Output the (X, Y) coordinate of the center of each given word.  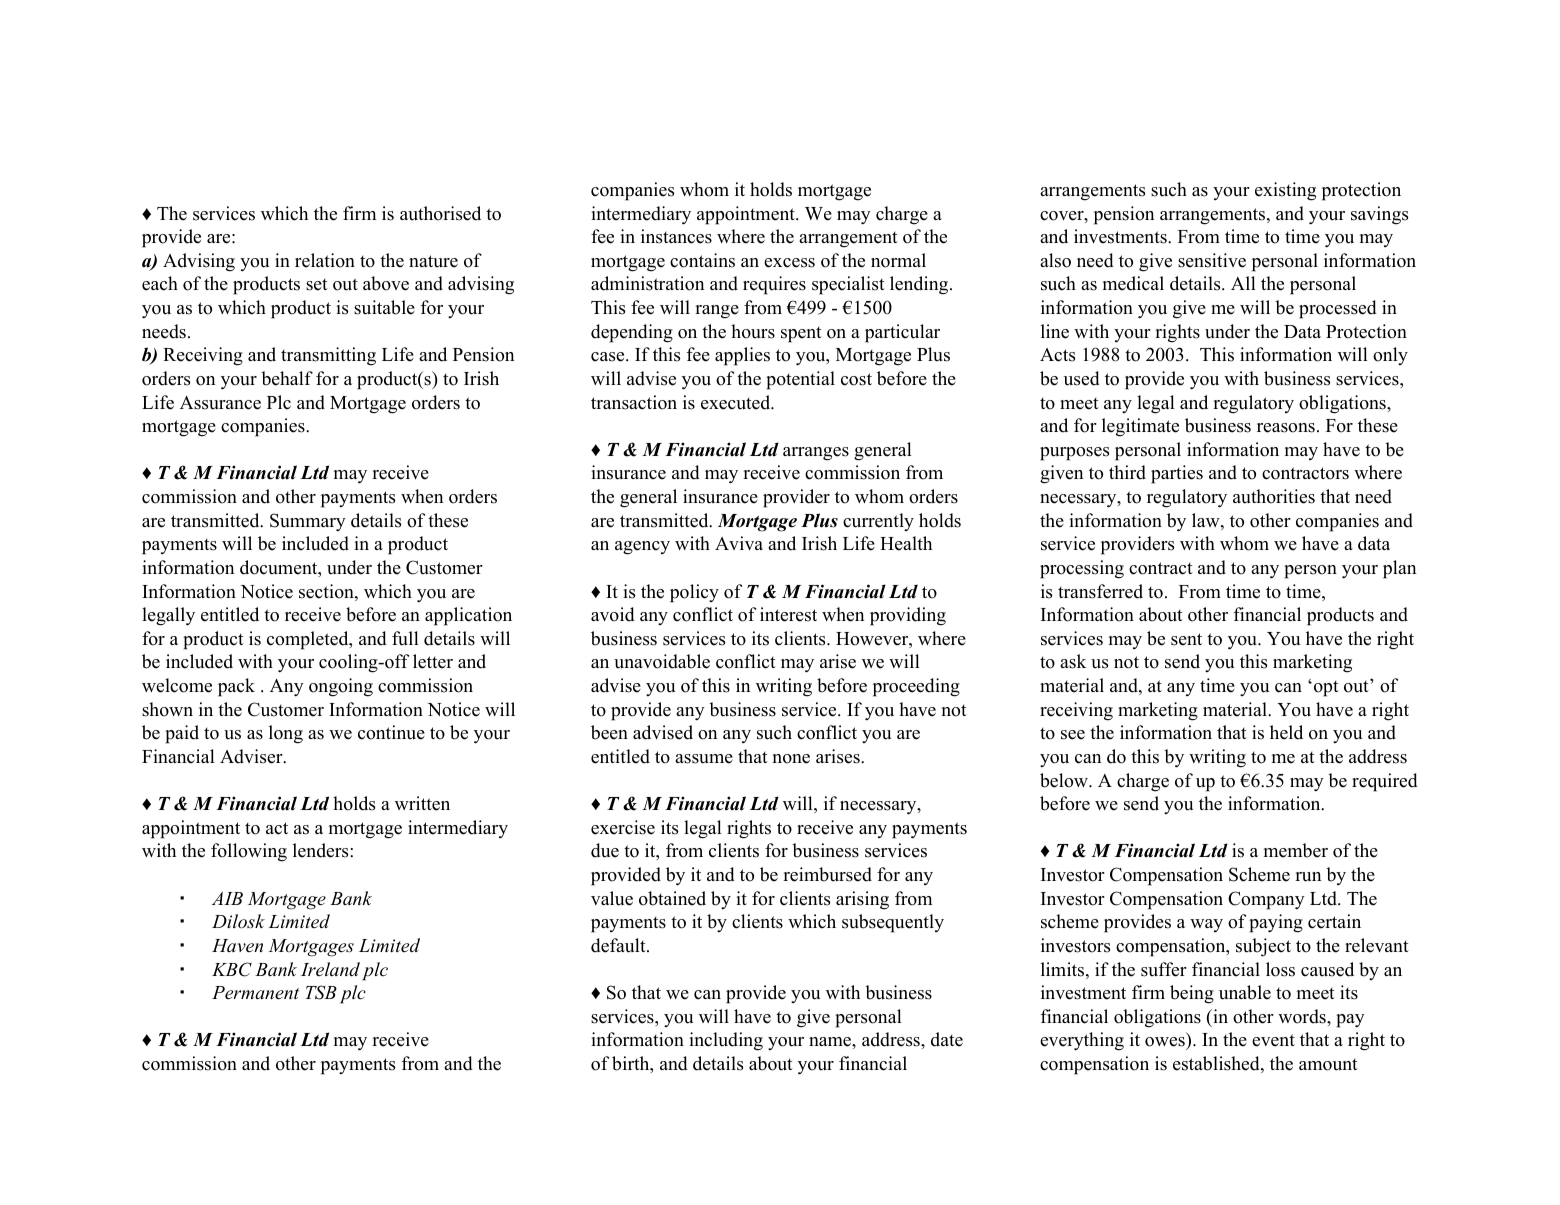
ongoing (341, 687)
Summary (308, 522)
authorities (1274, 496)
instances (676, 236)
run (1308, 877)
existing (1285, 191)
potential (800, 380)
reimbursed (827, 874)
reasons (1286, 428)
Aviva (739, 543)
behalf (287, 378)
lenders (322, 850)
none (791, 759)
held (1286, 732)
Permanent (255, 993)
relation (325, 260)
